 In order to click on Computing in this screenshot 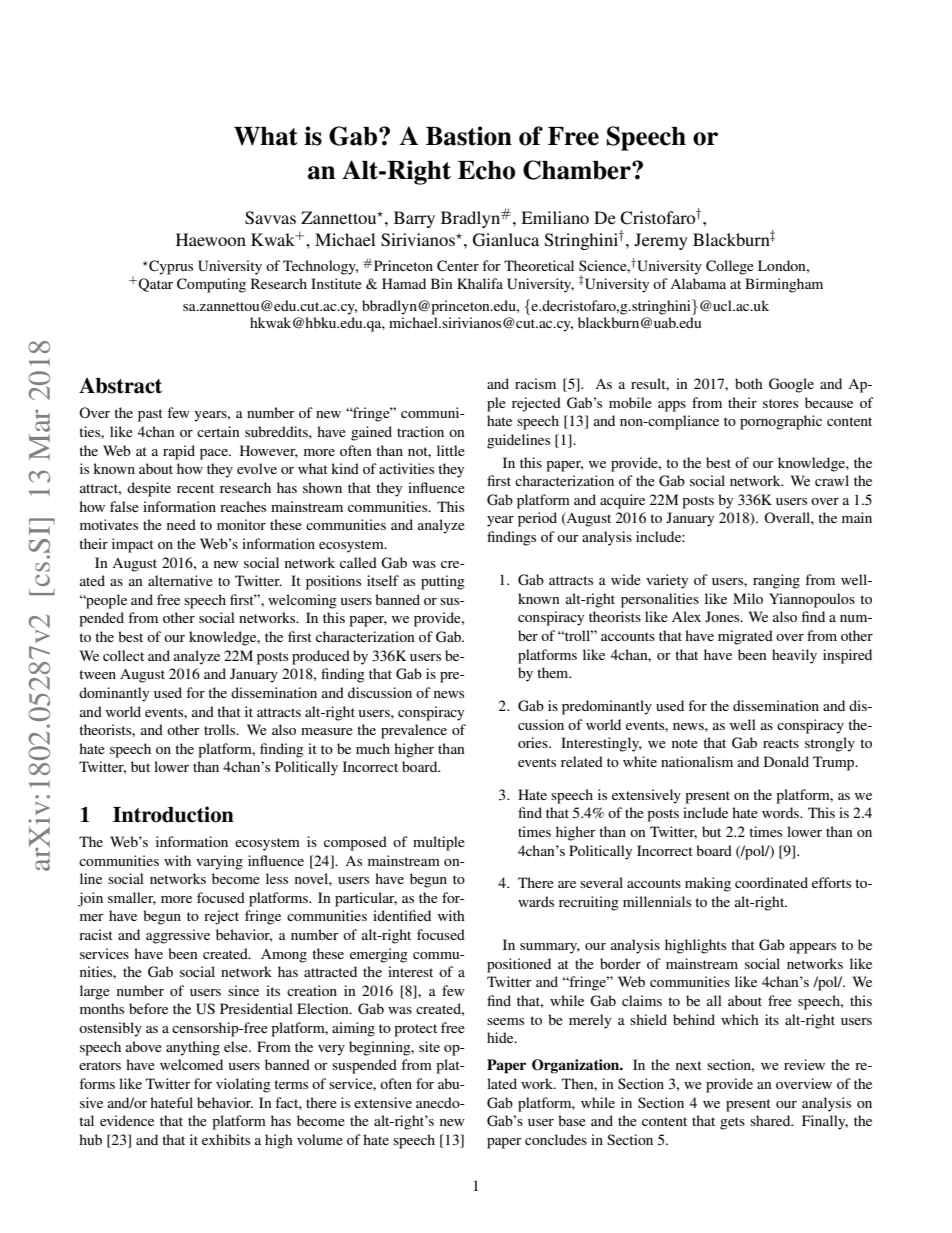, I will do `click(211, 285)`.
